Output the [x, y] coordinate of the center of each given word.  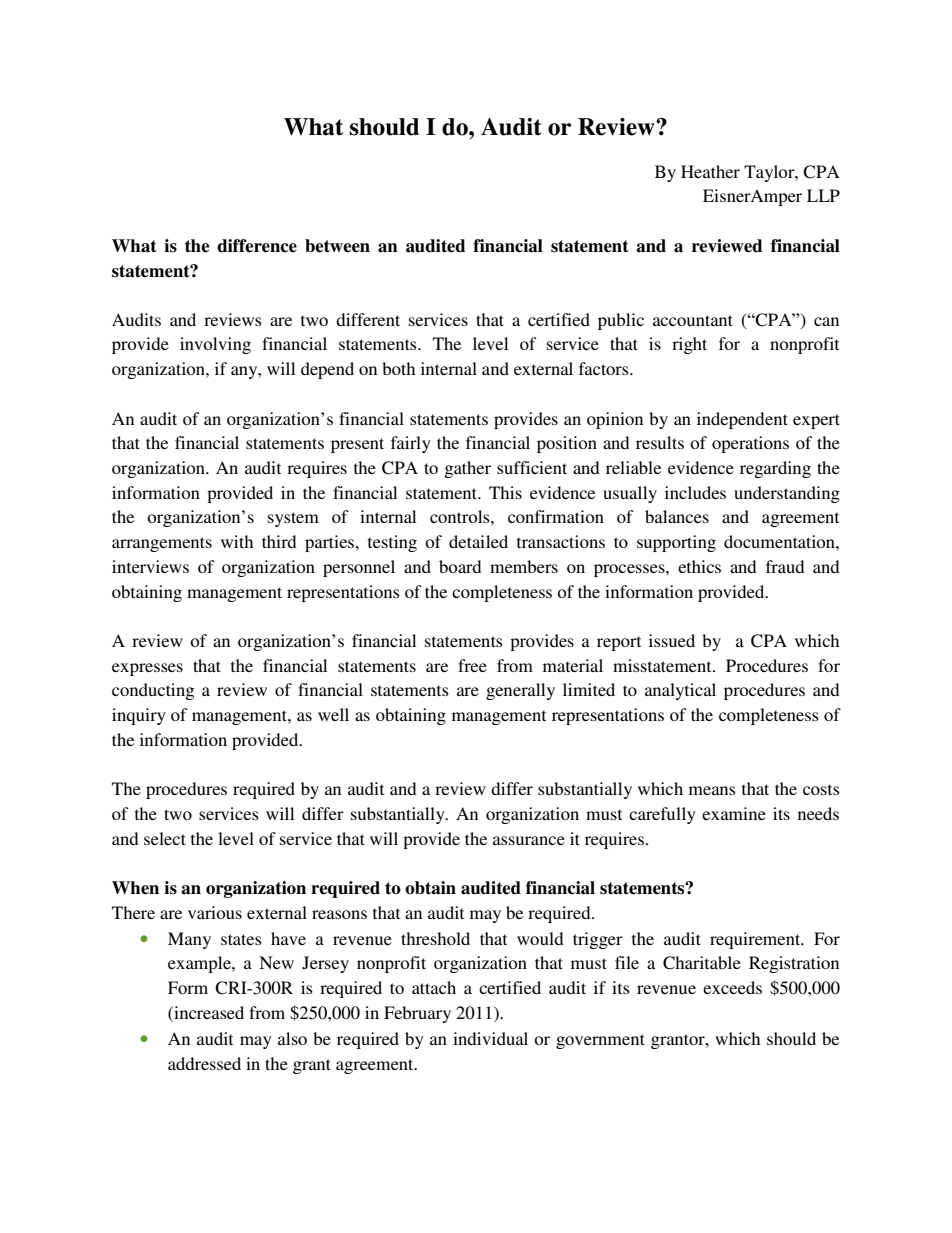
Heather [710, 171]
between [337, 246]
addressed [204, 1063]
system [293, 519]
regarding [775, 469]
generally [520, 691]
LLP [823, 195]
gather [467, 469]
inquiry [139, 716]
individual [490, 1038]
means [712, 790]
